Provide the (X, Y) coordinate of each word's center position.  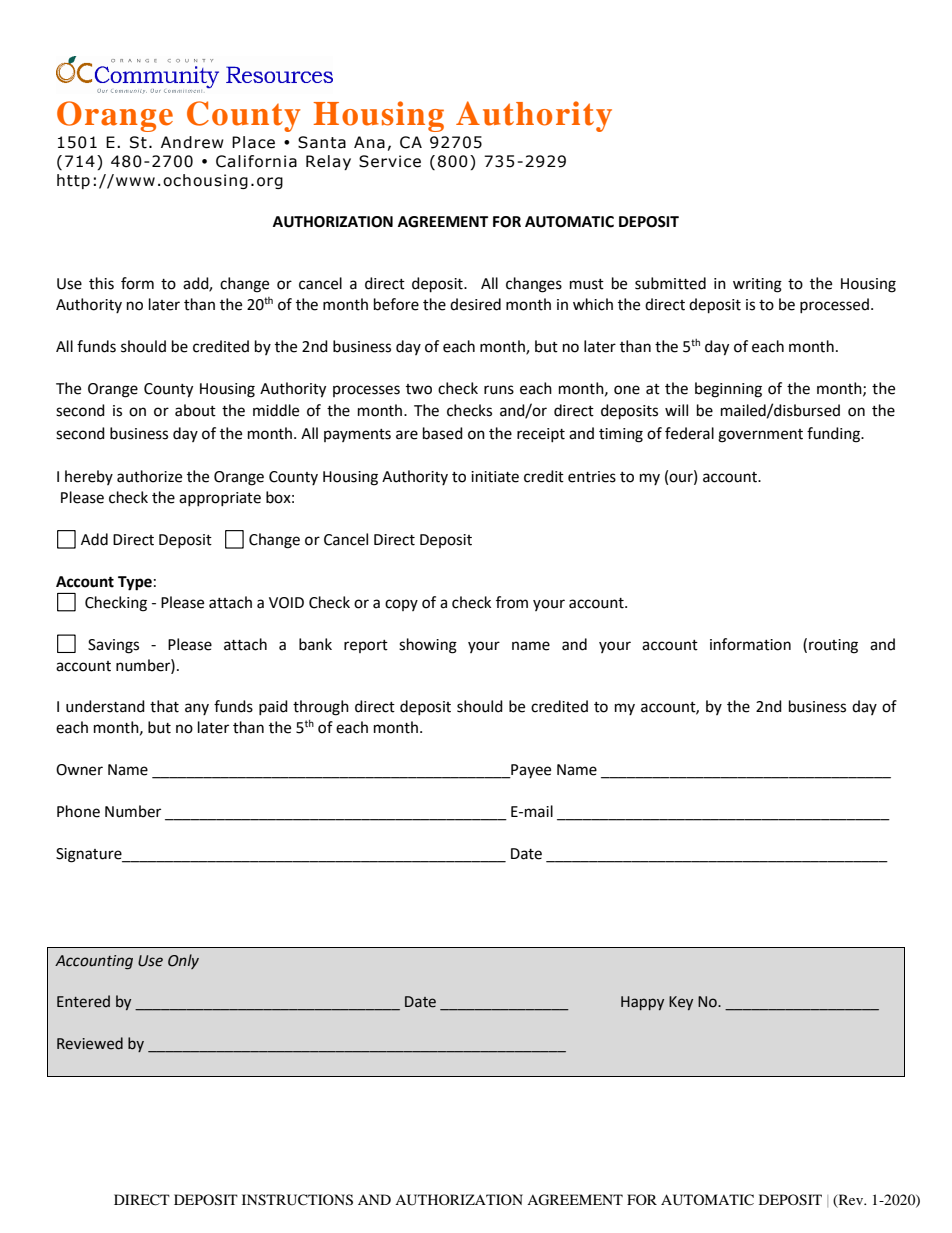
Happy (642, 1003)
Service (390, 161)
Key (681, 1003)
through (321, 708)
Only (183, 961)
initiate (495, 477)
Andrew (192, 142)
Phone (78, 811)
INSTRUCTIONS (297, 1200)
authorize (149, 476)
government (760, 436)
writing (757, 285)
